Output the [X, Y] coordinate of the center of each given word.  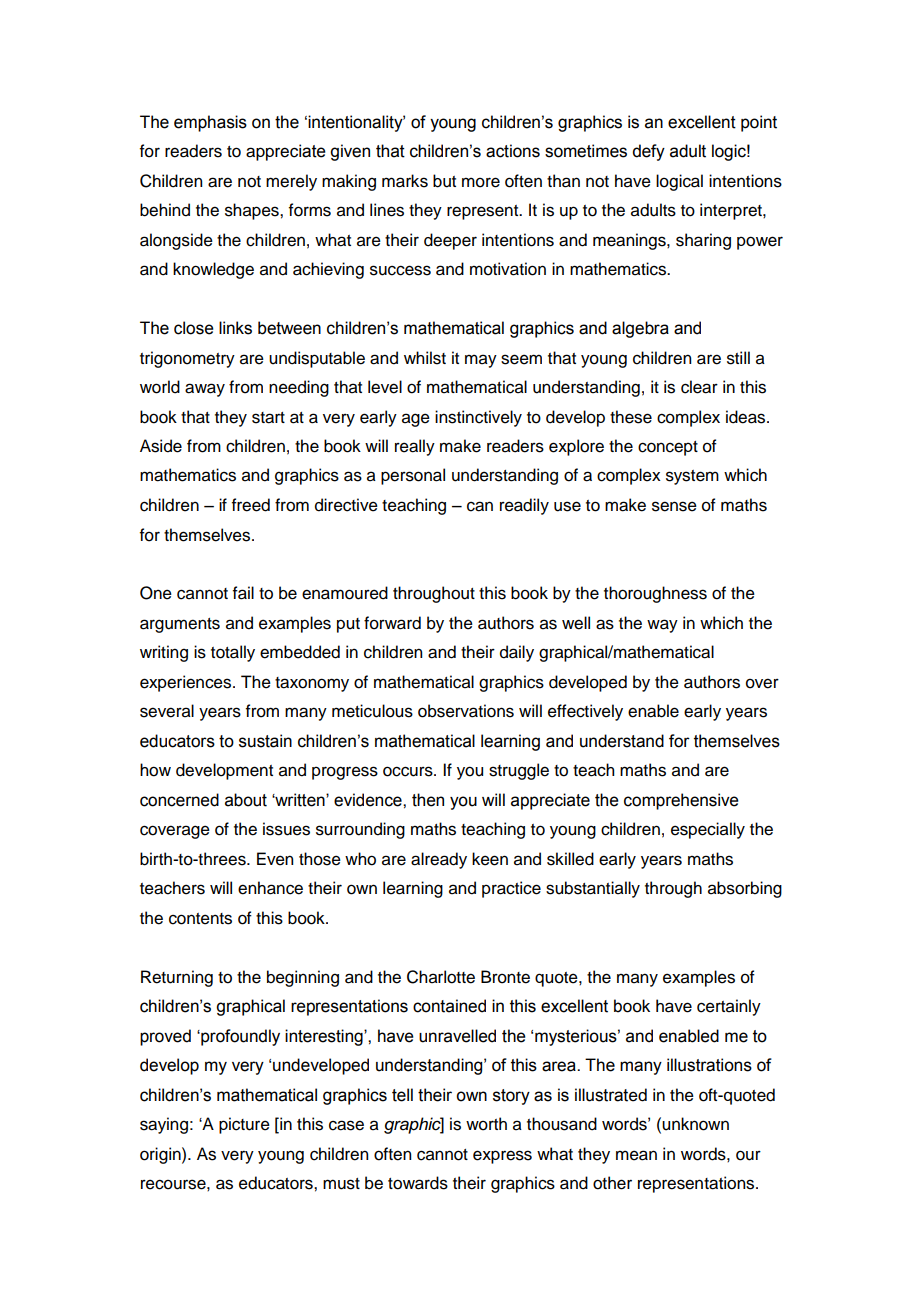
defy [648, 152]
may [481, 361]
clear [699, 387]
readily [524, 506]
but [444, 181]
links [235, 328]
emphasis [210, 123]
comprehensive [681, 801]
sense [674, 506]
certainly [729, 1007]
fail [243, 593]
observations [466, 711]
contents [200, 919]
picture [244, 1125]
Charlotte [441, 977]
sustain [265, 741]
